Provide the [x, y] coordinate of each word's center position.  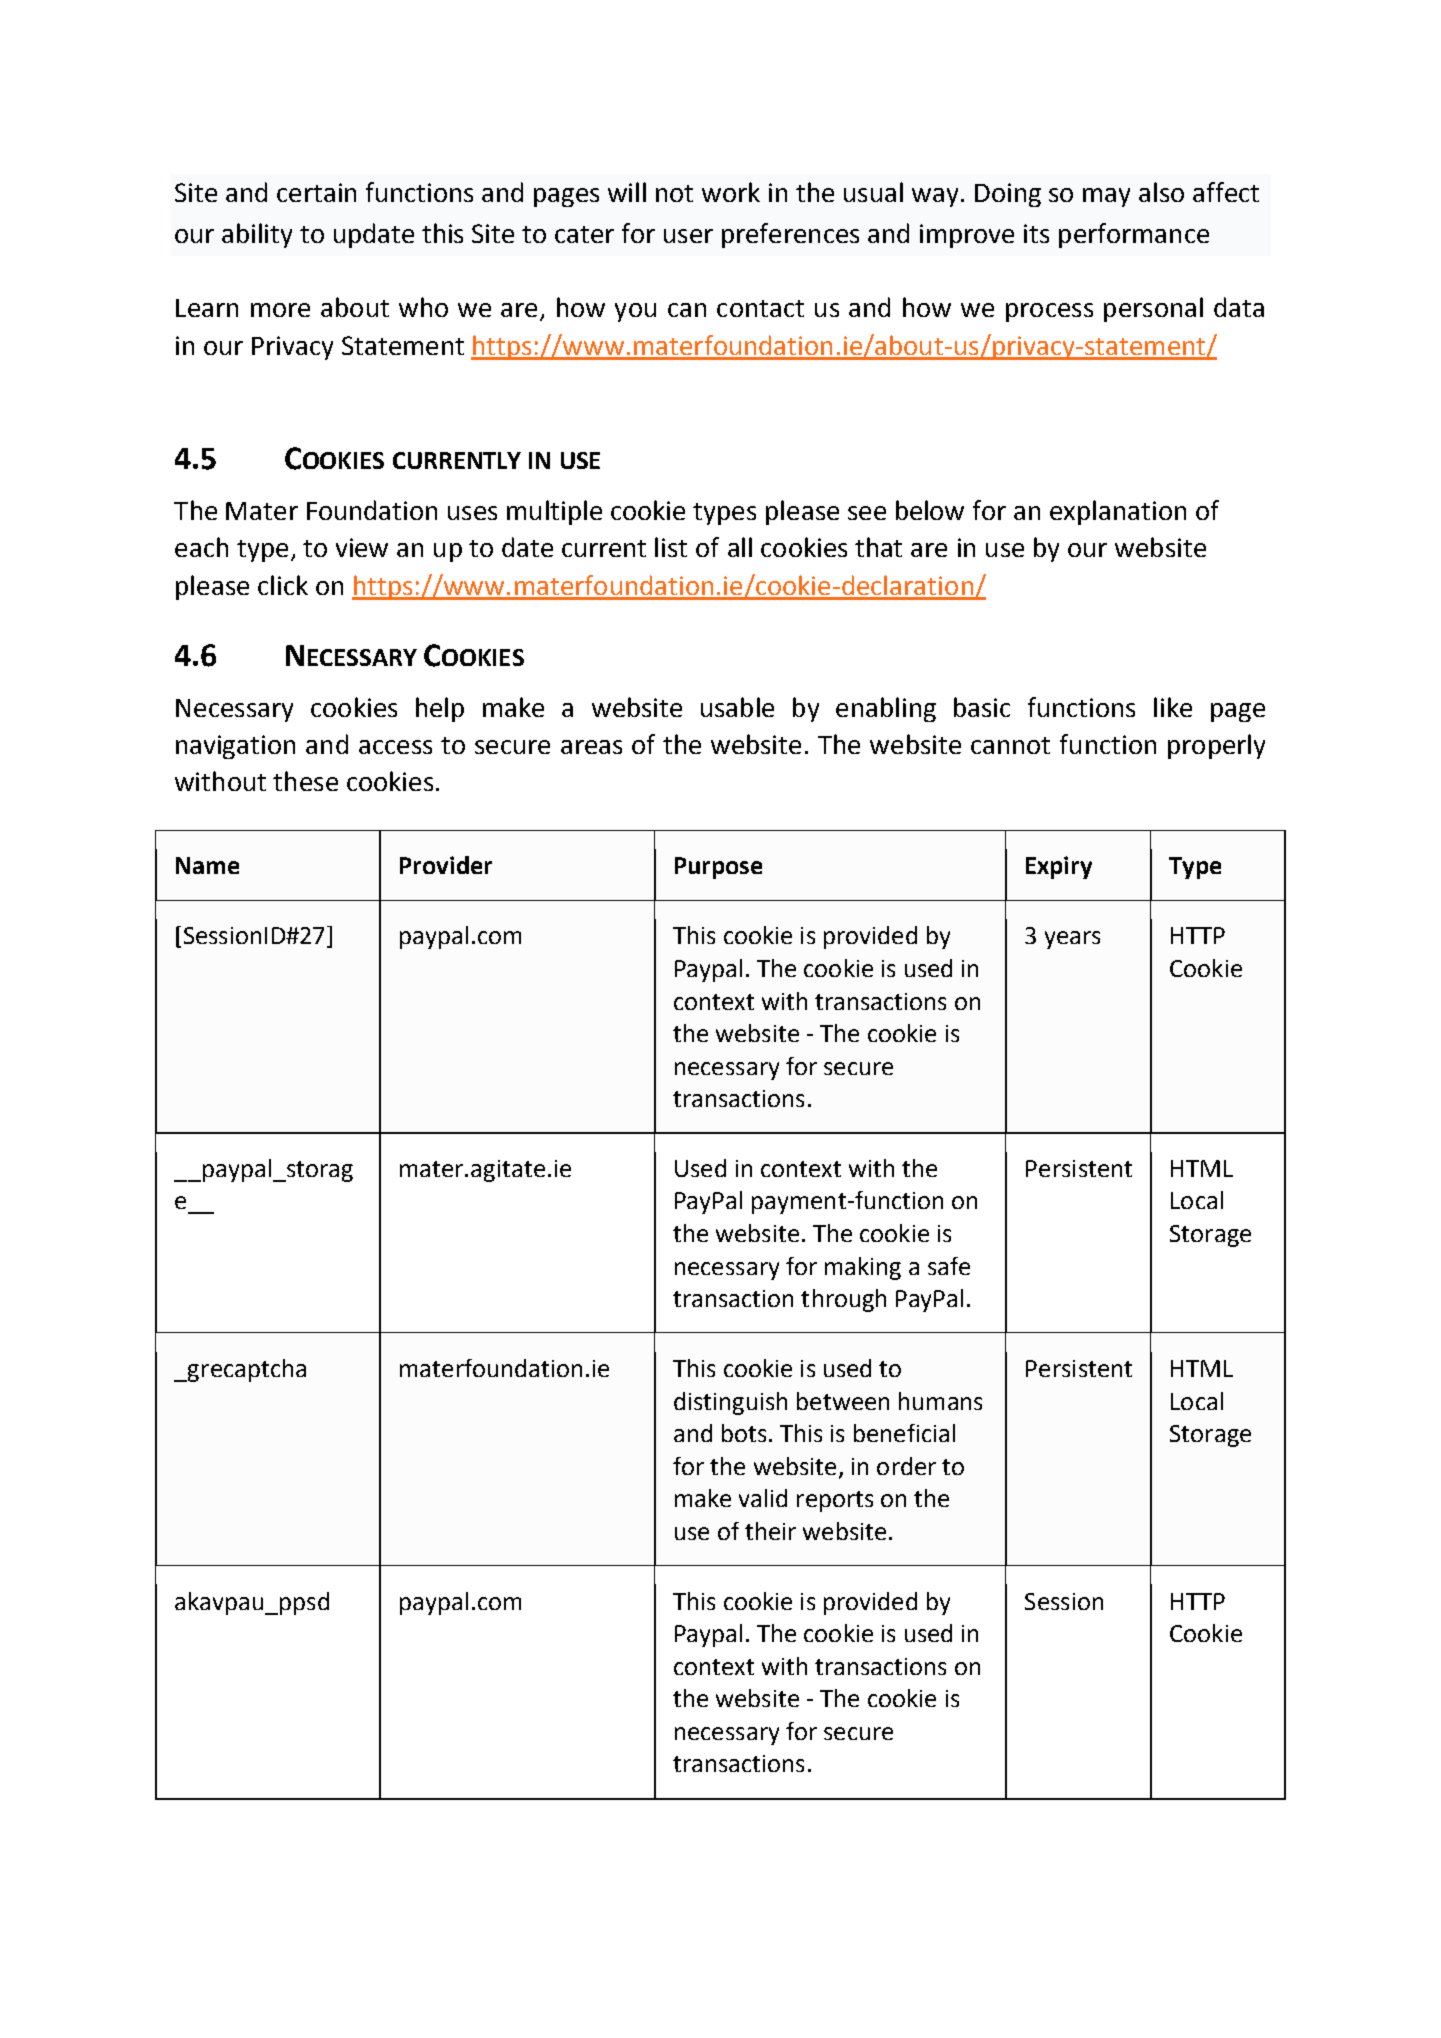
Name [207, 865]
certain [316, 192]
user [688, 236]
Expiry [1059, 867]
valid [763, 1498]
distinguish [730, 1403]
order [906, 1466]
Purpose [718, 868]
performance [1134, 235]
